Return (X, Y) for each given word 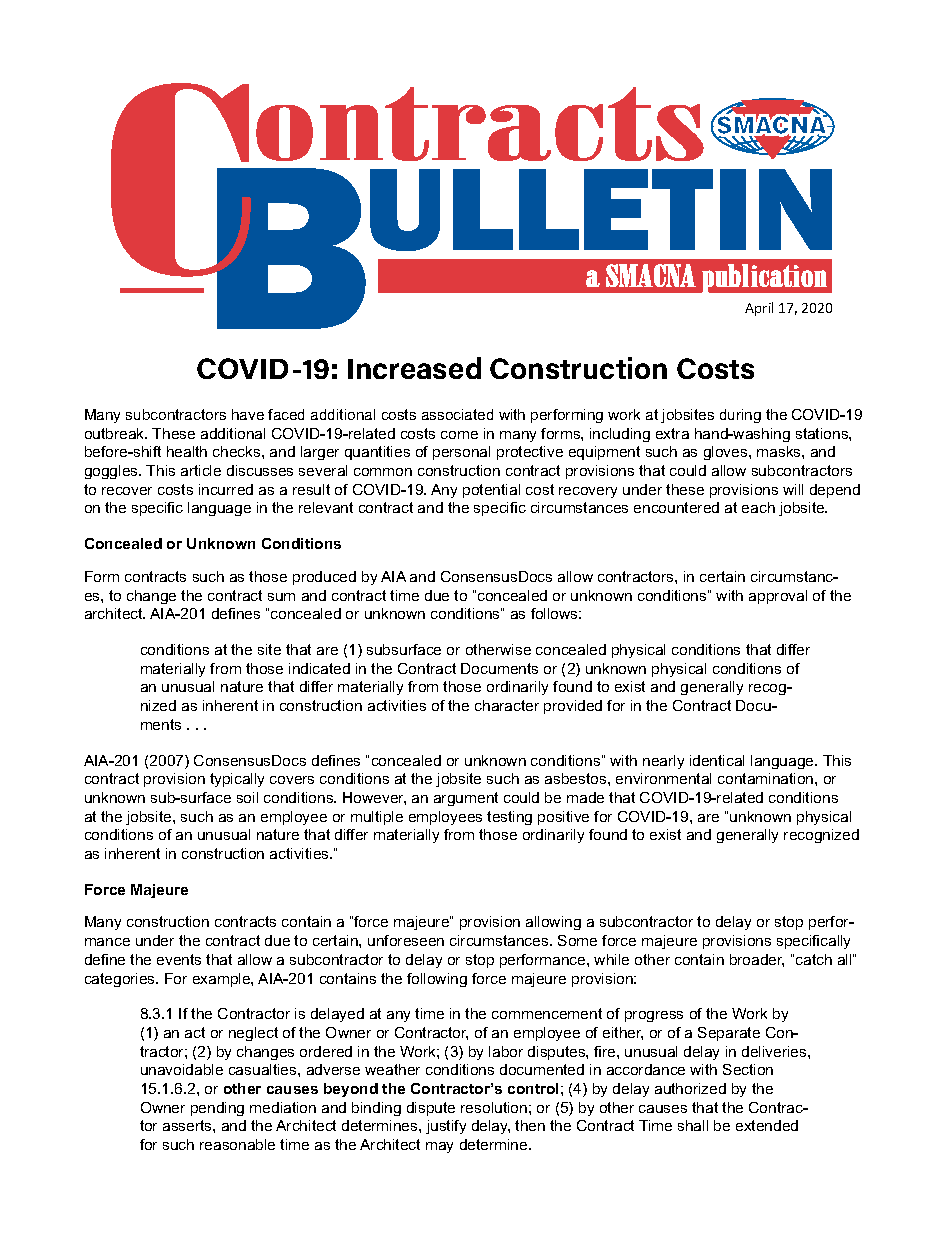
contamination (767, 778)
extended (767, 1125)
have (248, 414)
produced (324, 578)
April (759, 309)
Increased (414, 368)
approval (778, 597)
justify (446, 1127)
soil (247, 797)
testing (509, 818)
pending (217, 1109)
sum (281, 597)
